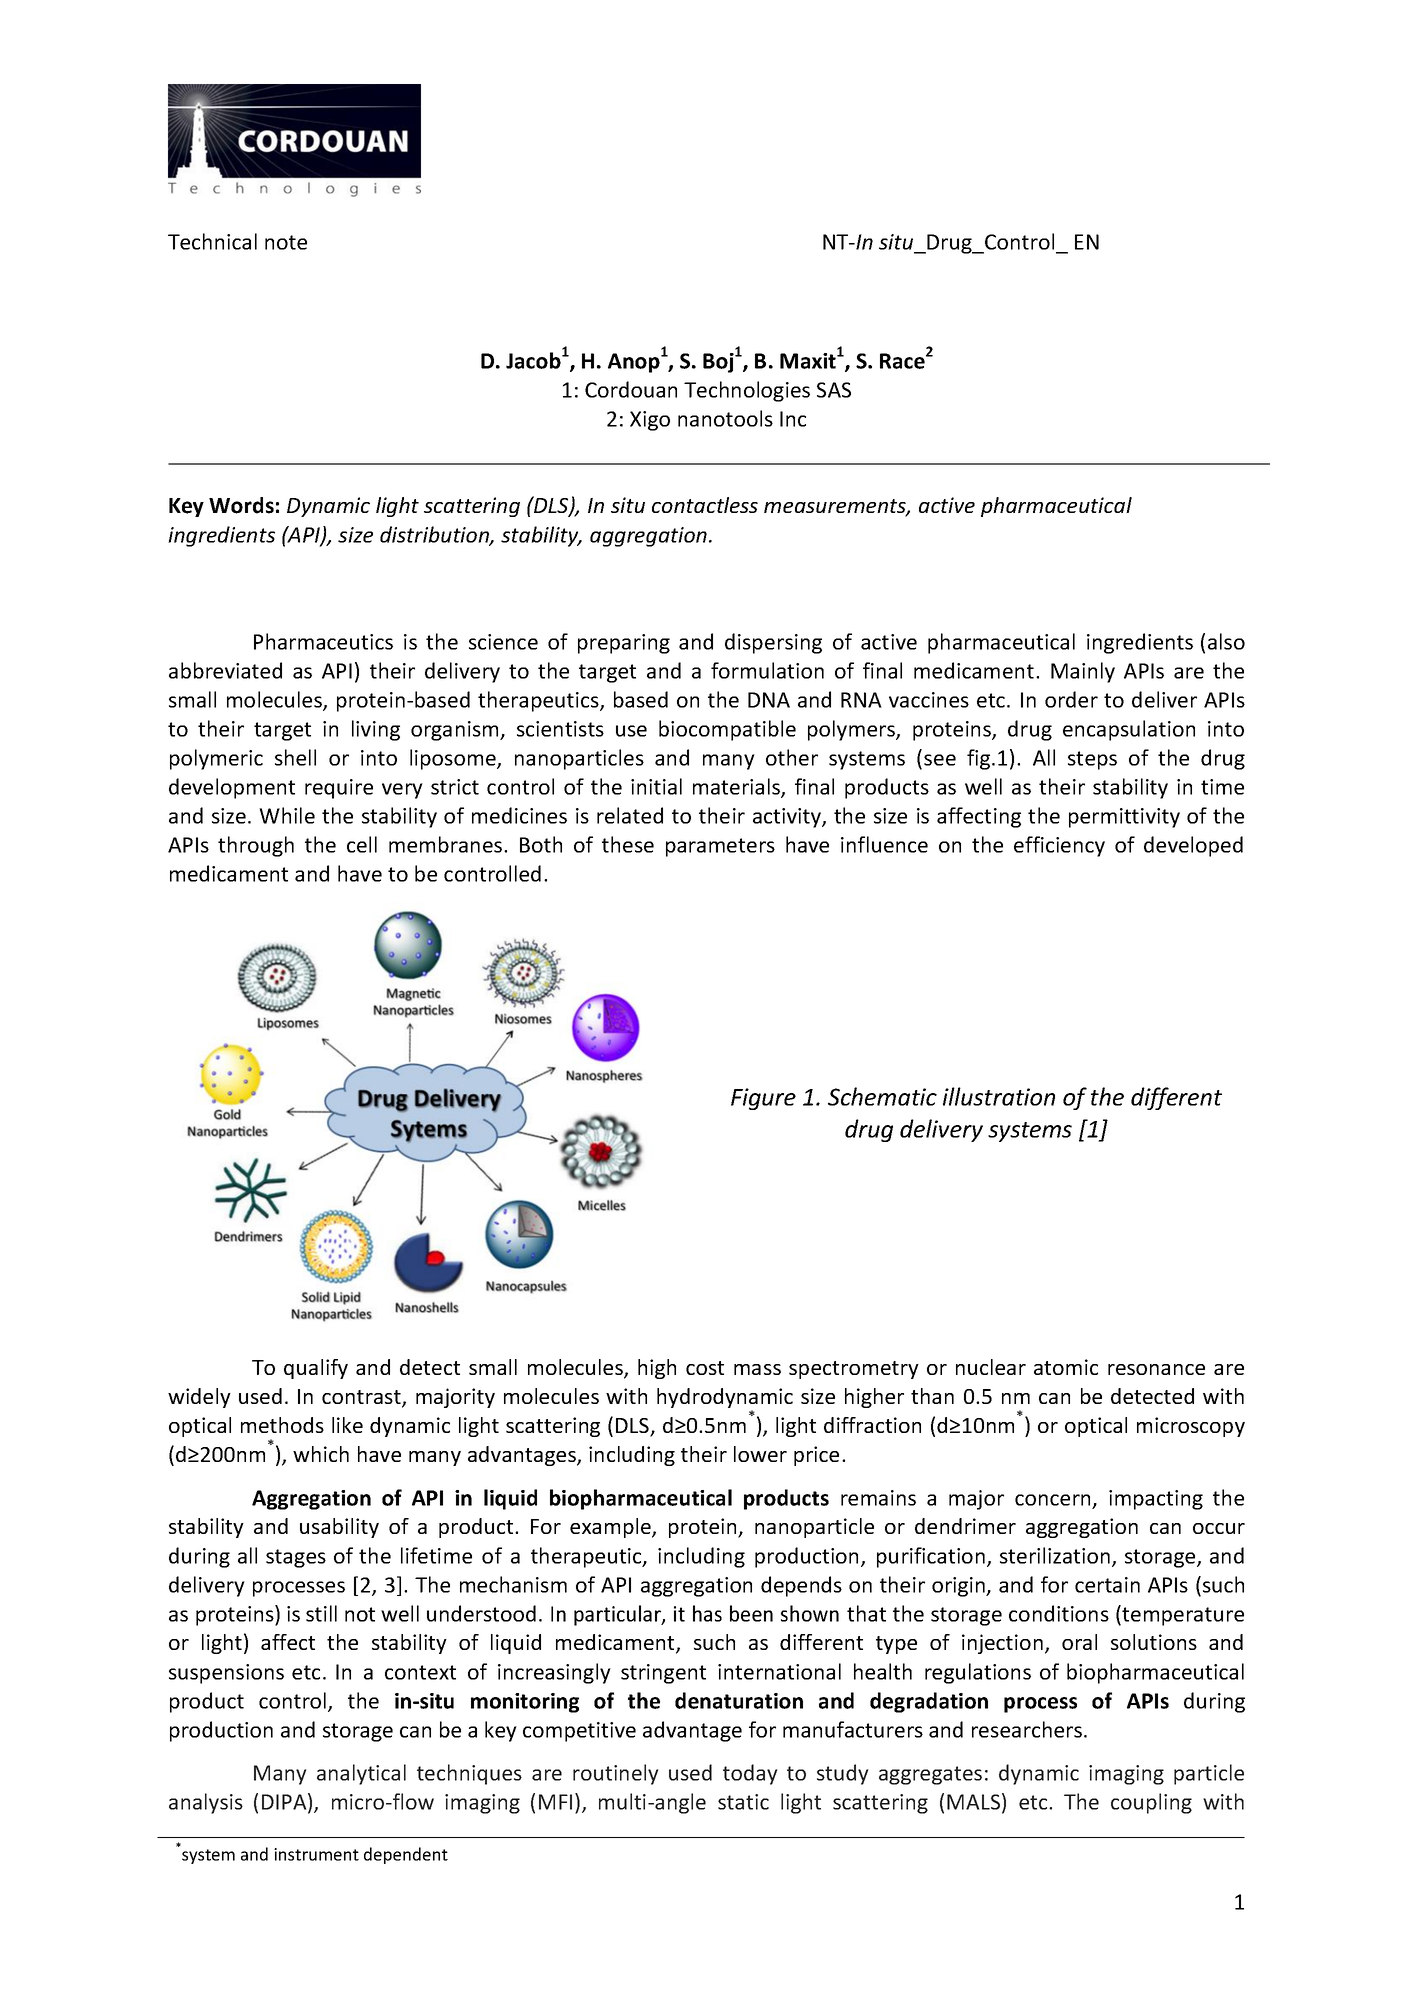 This document has height=2000, width=1414. What do you see at coordinates (834, 390) in the document?
I see `SAS` at bounding box center [834, 390].
